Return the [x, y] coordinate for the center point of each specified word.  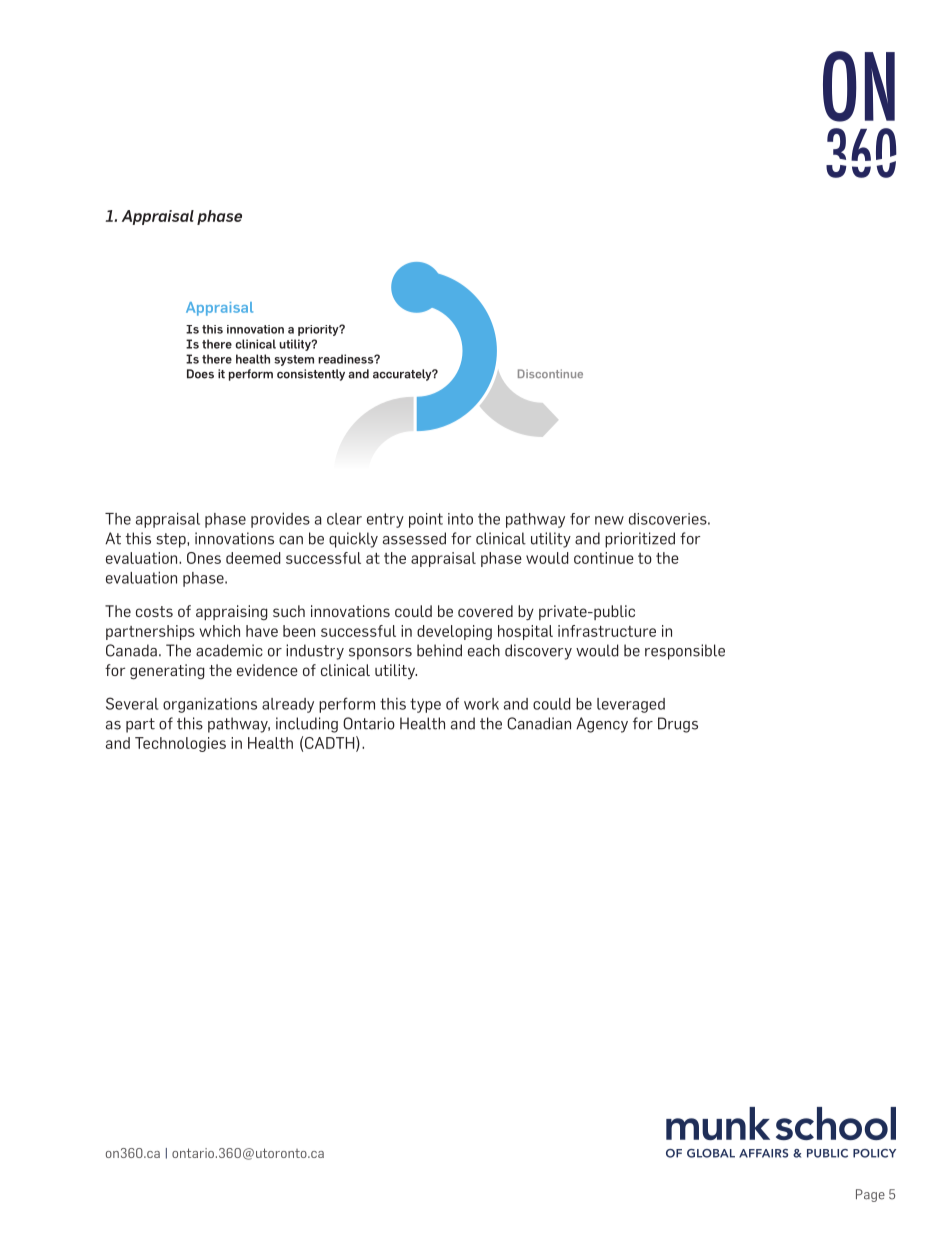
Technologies [180, 744]
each [484, 650]
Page [870, 1195]
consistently [311, 375]
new [609, 520]
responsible [685, 652]
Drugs [678, 725]
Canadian [539, 723]
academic [229, 650]
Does [200, 374]
